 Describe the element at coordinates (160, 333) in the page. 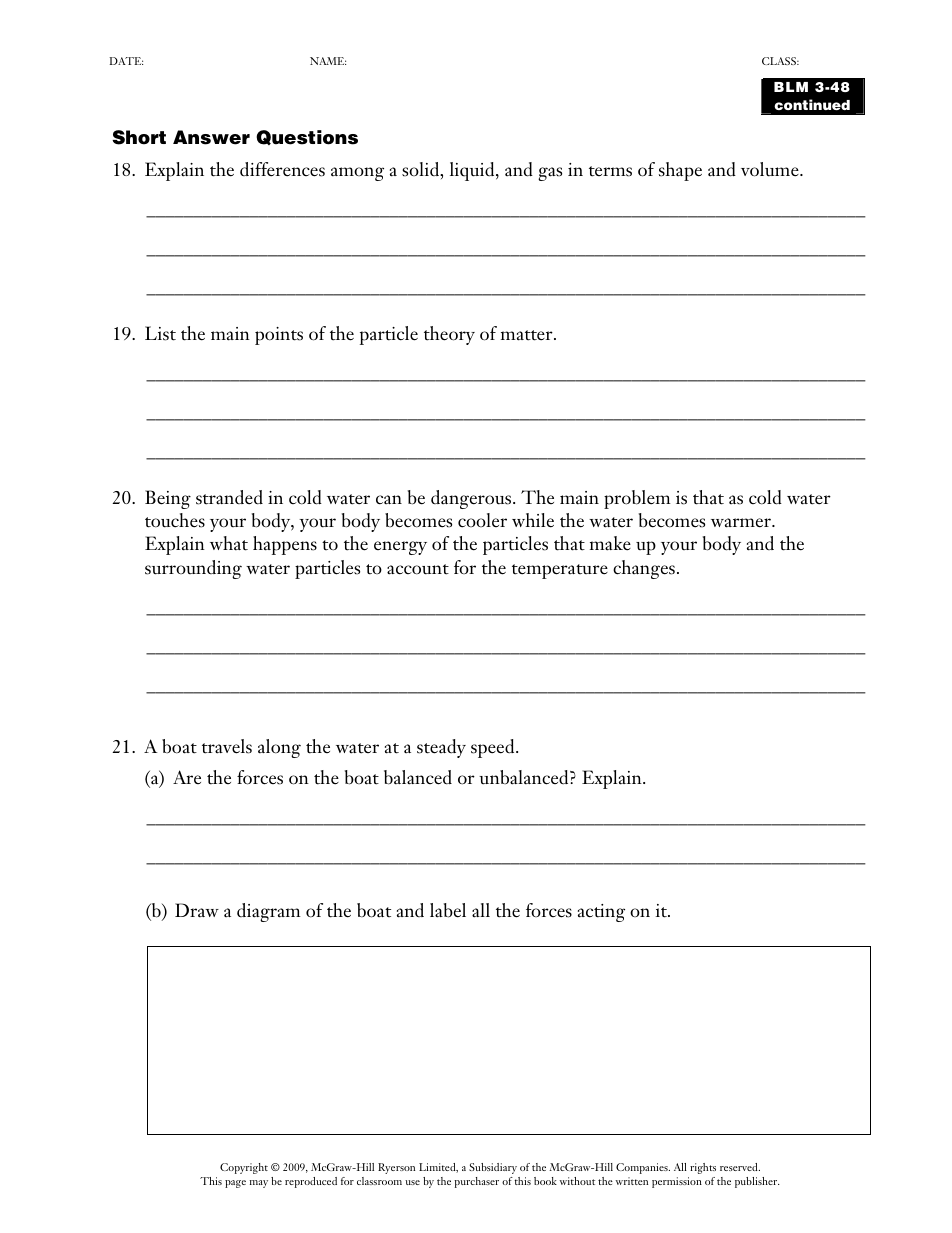

I see `List` at that location.
